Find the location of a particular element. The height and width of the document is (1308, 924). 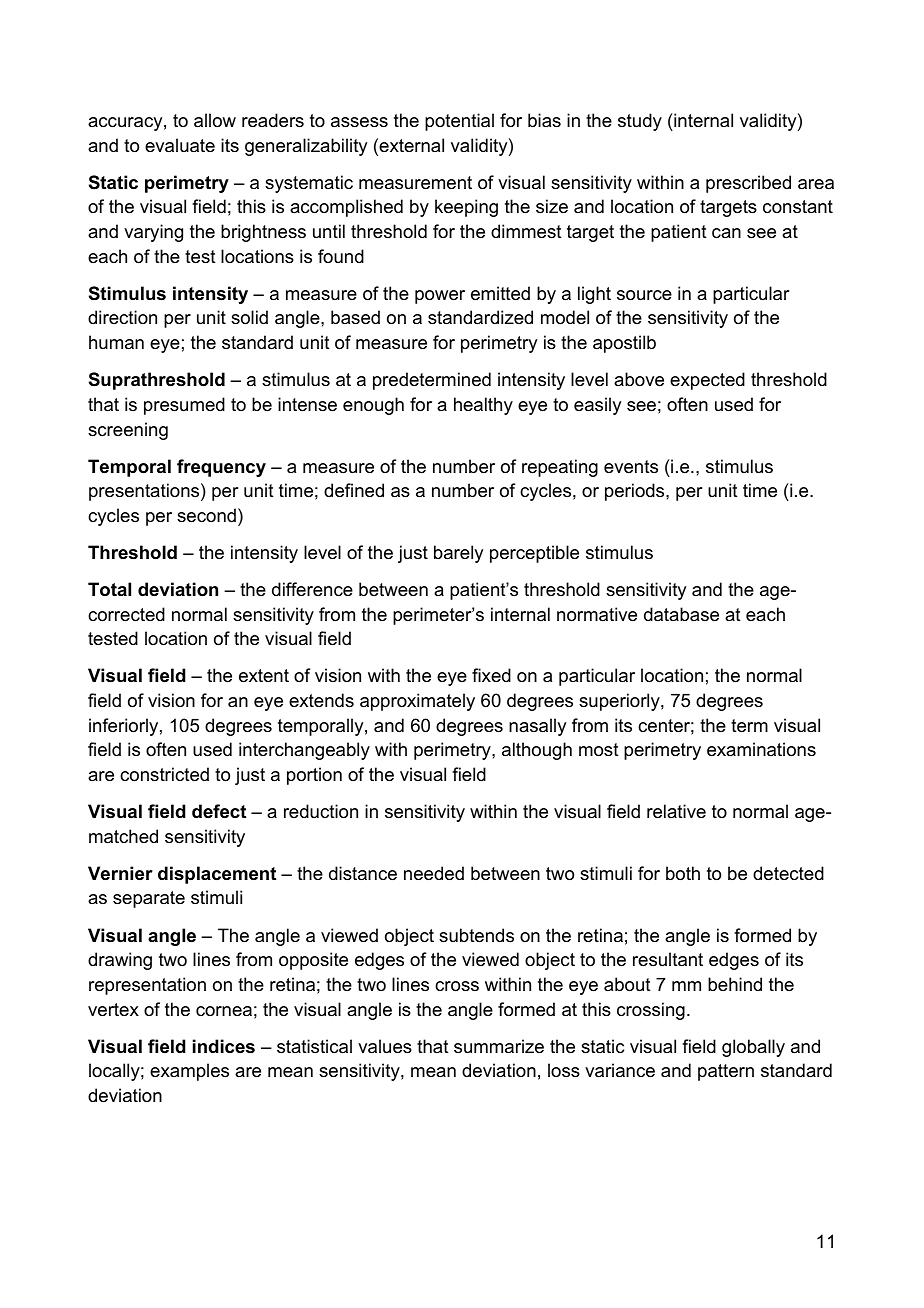

indices is located at coordinates (224, 1046).
